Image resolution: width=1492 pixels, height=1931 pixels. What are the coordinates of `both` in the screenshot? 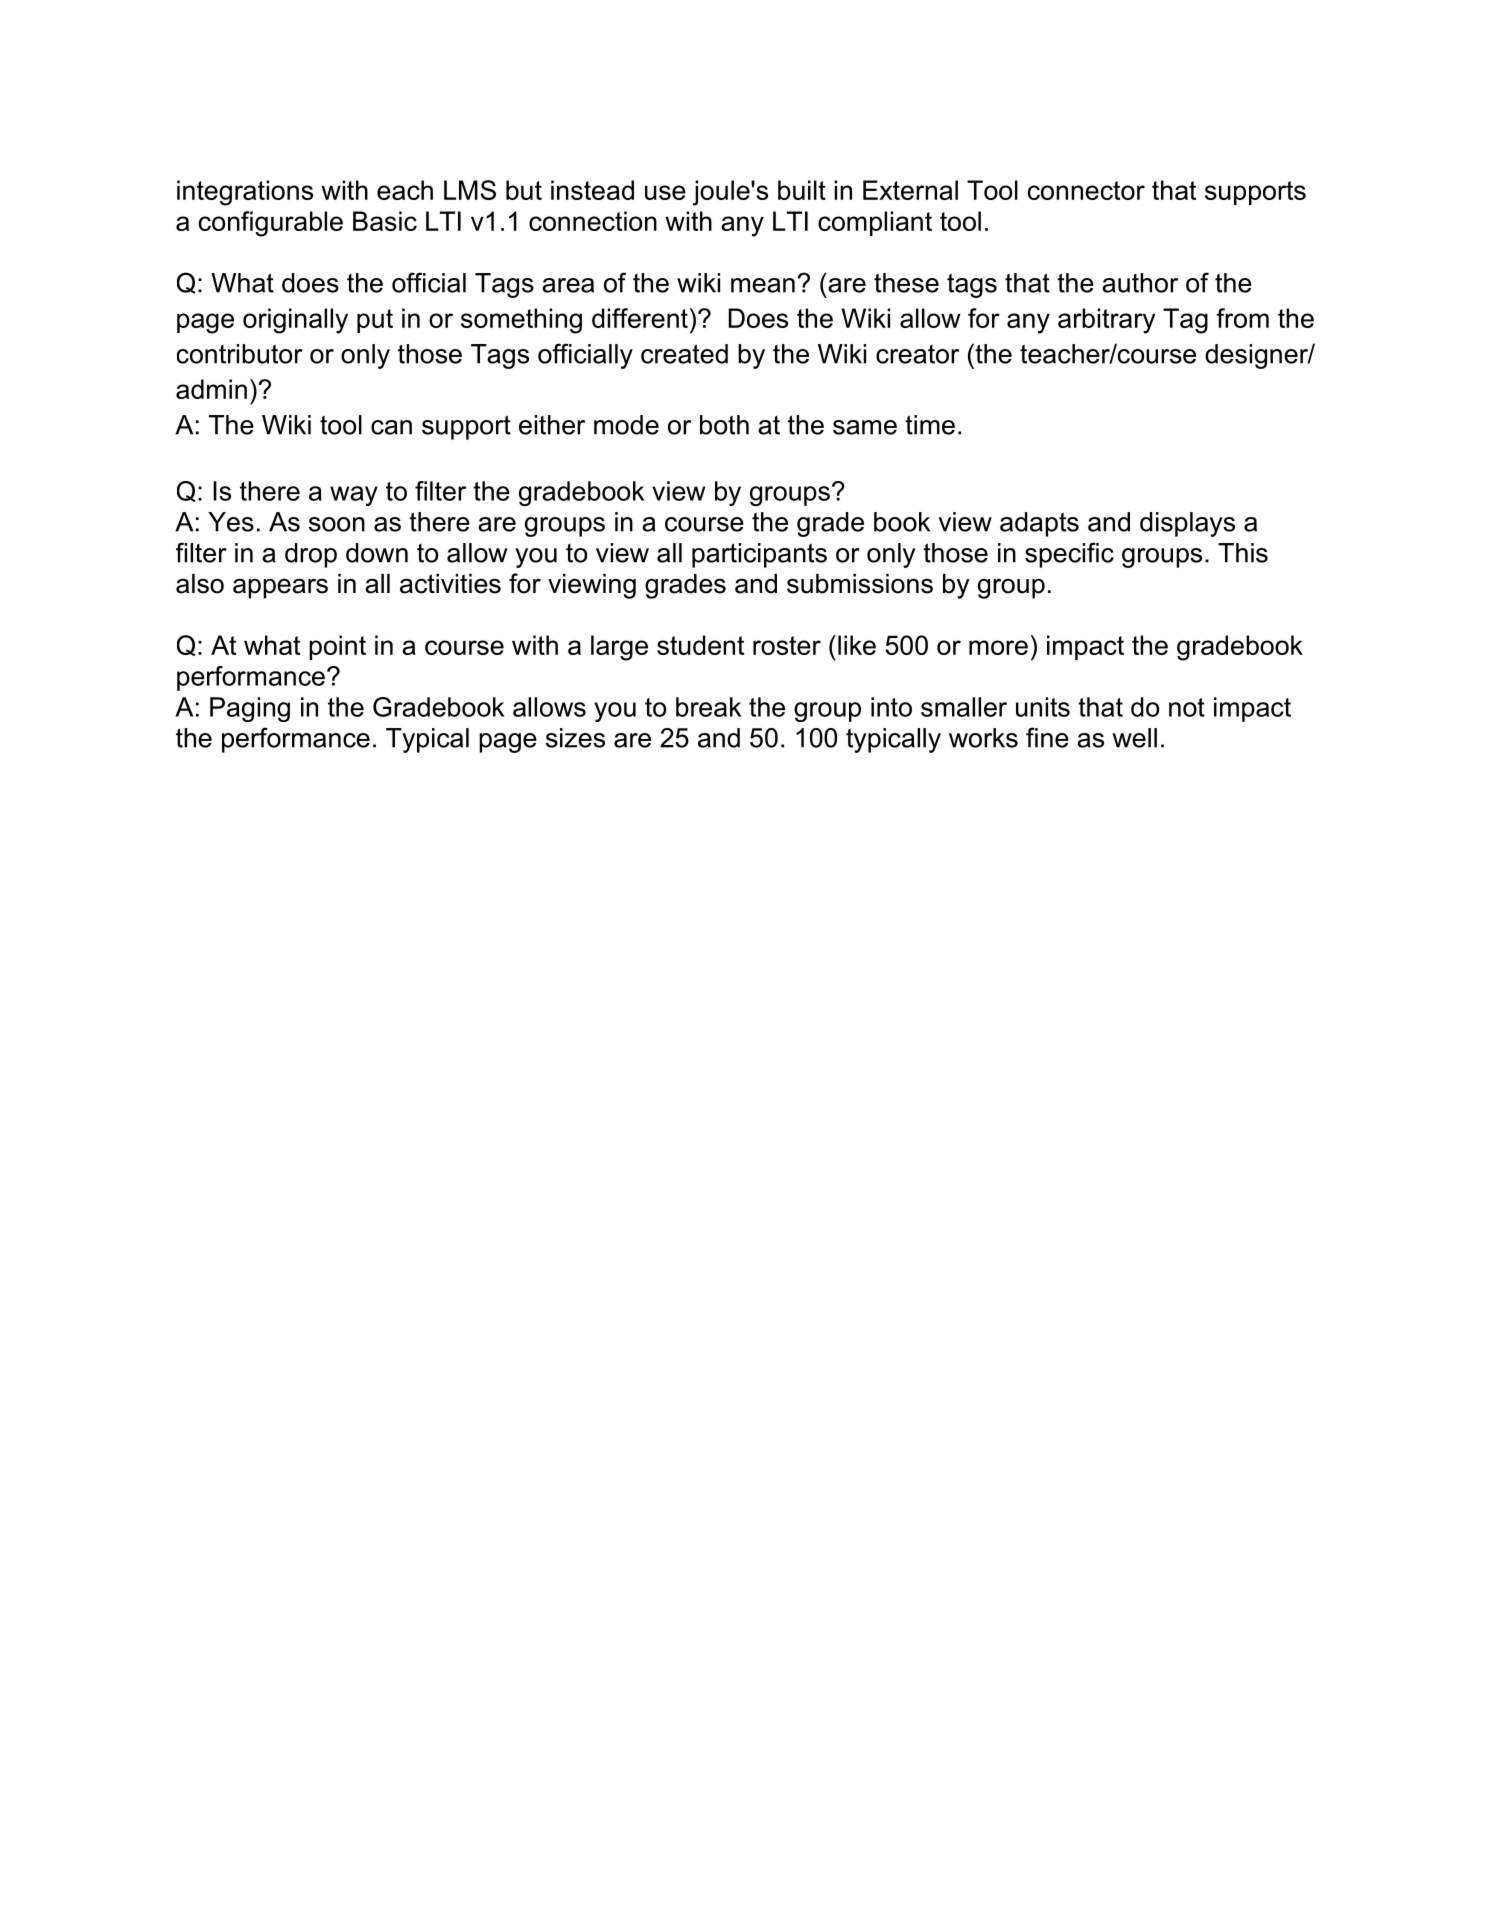 It's located at (724, 425).
